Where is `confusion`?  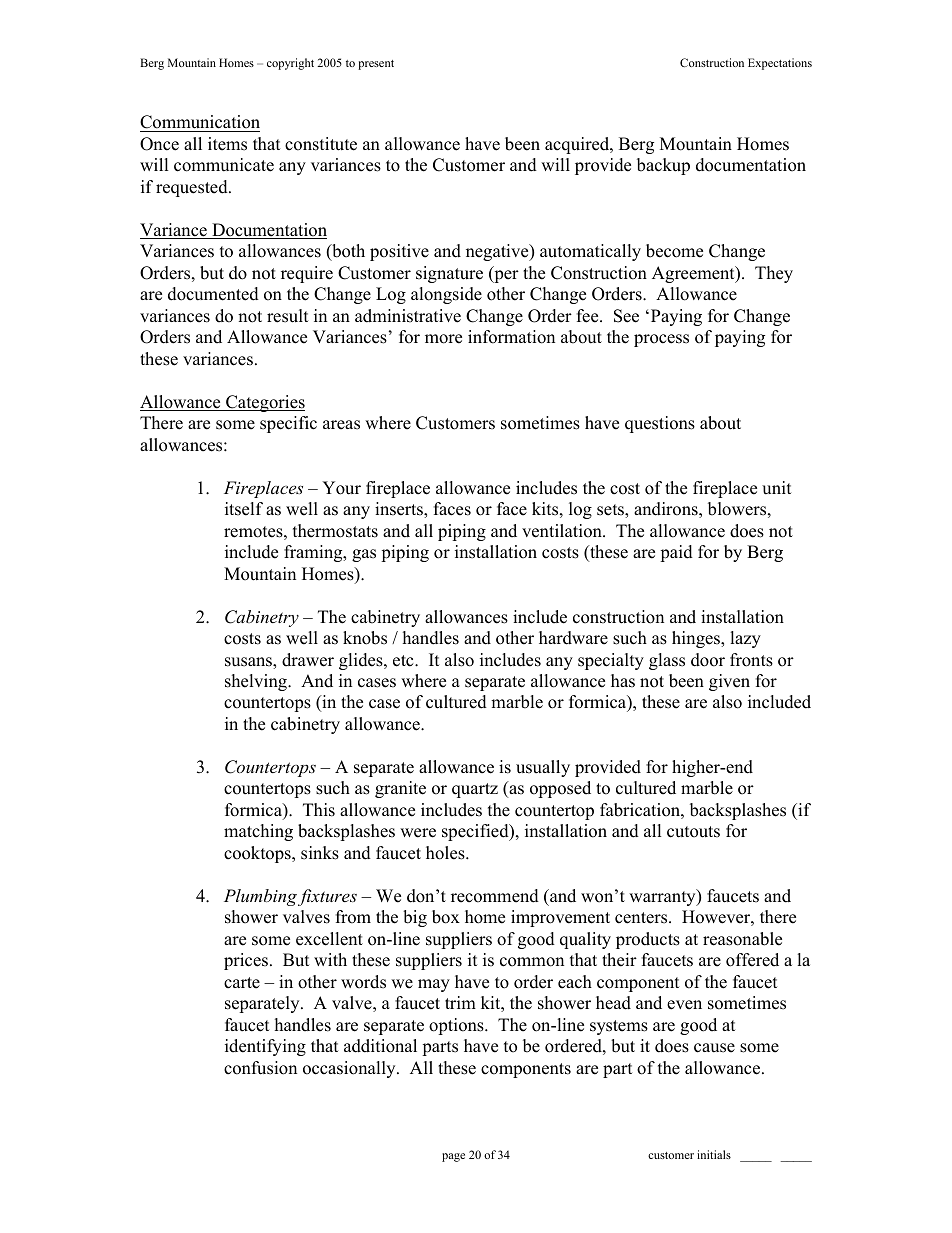
confusion is located at coordinates (260, 1068).
